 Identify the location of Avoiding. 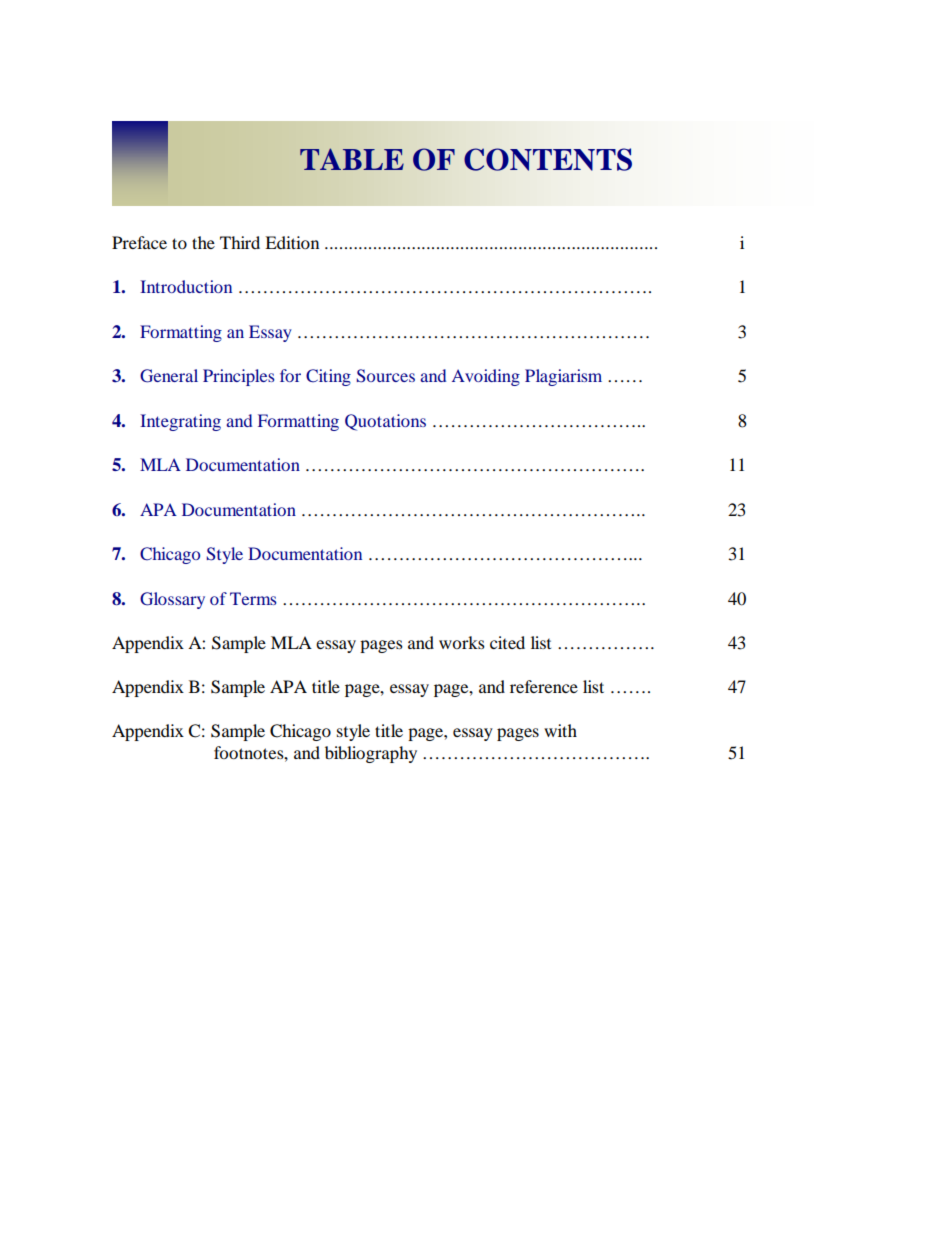
(486, 377).
